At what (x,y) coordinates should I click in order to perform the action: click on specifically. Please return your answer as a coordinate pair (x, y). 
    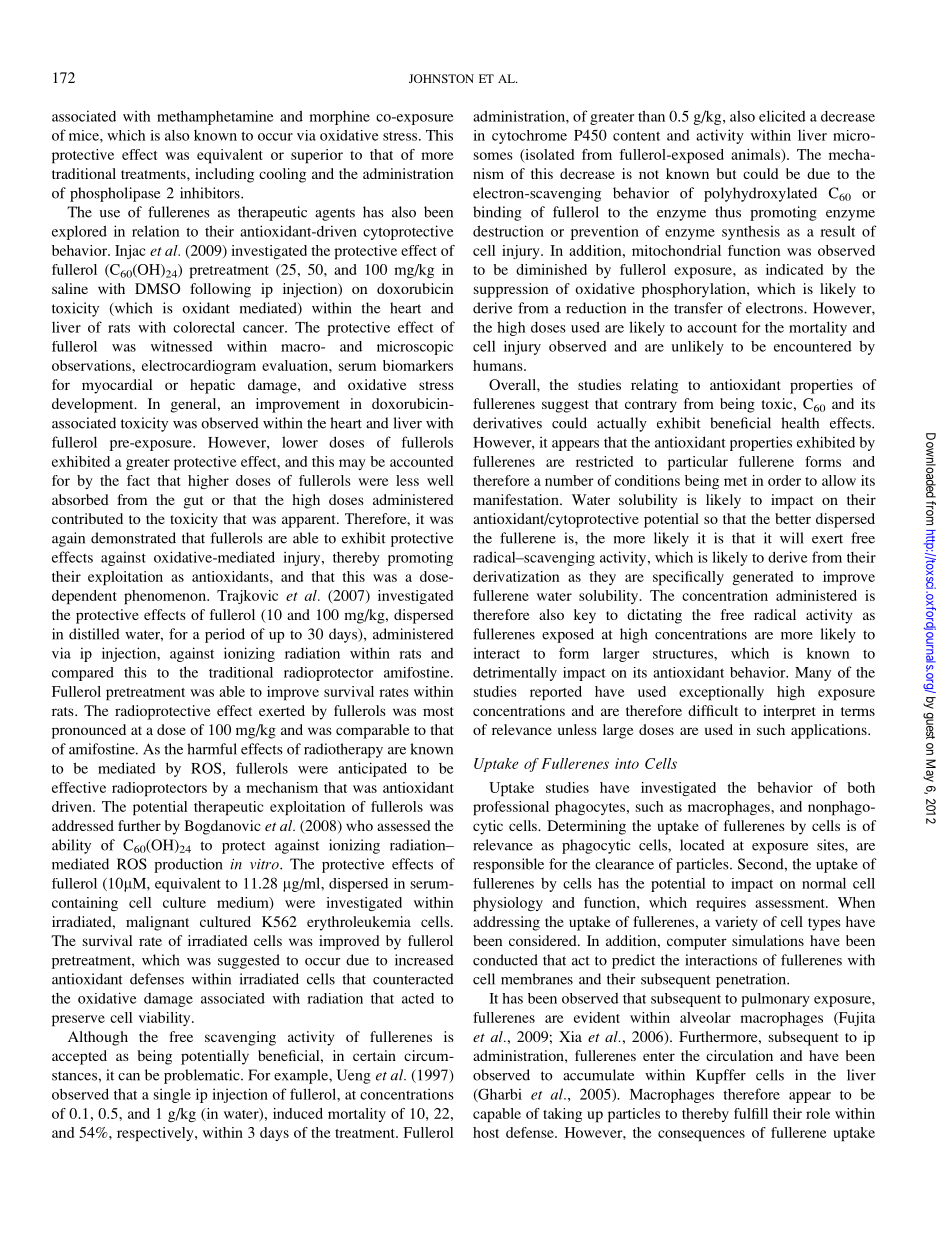
    Looking at the image, I should click on (688, 578).
